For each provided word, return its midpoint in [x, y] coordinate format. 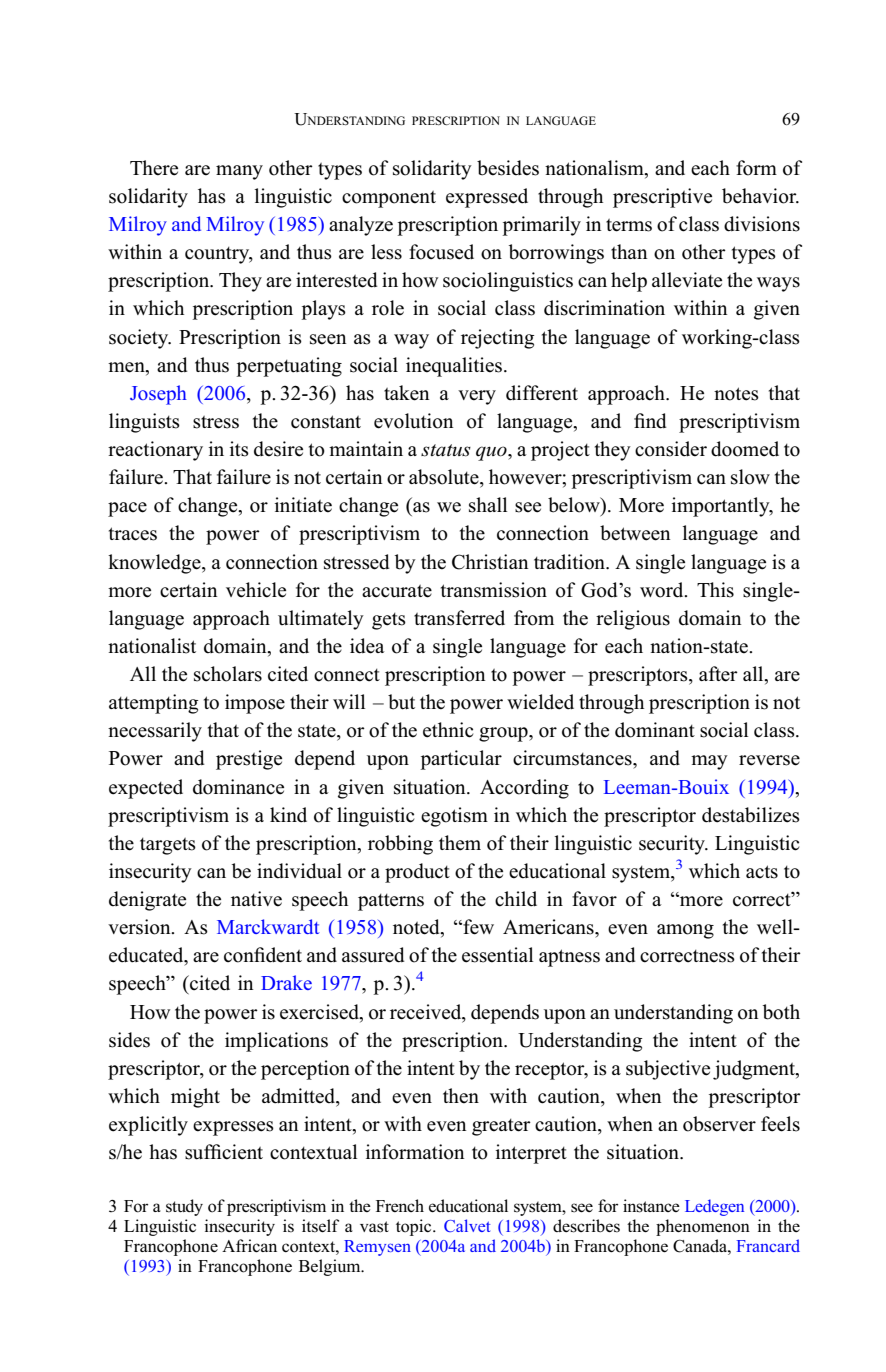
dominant [655, 730]
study [184, 1207]
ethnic [448, 730]
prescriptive [662, 198]
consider [671, 449]
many [239, 172]
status [446, 450]
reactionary [155, 451]
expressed [487, 198]
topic [415, 1227]
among [685, 931]
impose [255, 704]
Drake [286, 982]
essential [497, 955]
